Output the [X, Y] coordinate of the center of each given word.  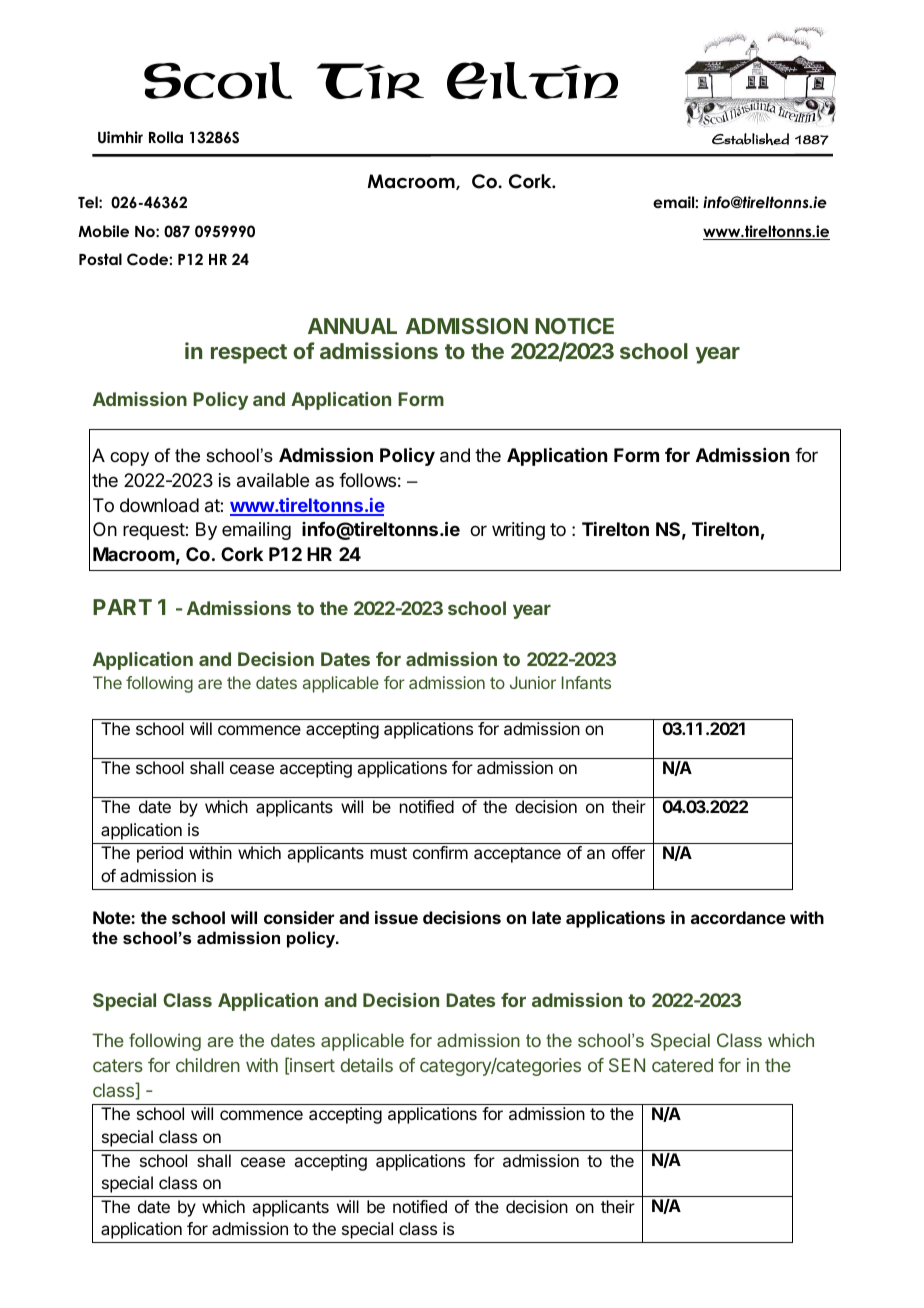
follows [367, 480]
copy [129, 459]
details [367, 1065]
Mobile [103, 231]
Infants [586, 682]
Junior [533, 682]
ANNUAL [352, 326]
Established [750, 139]
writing [518, 531]
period [160, 854]
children [208, 1065]
